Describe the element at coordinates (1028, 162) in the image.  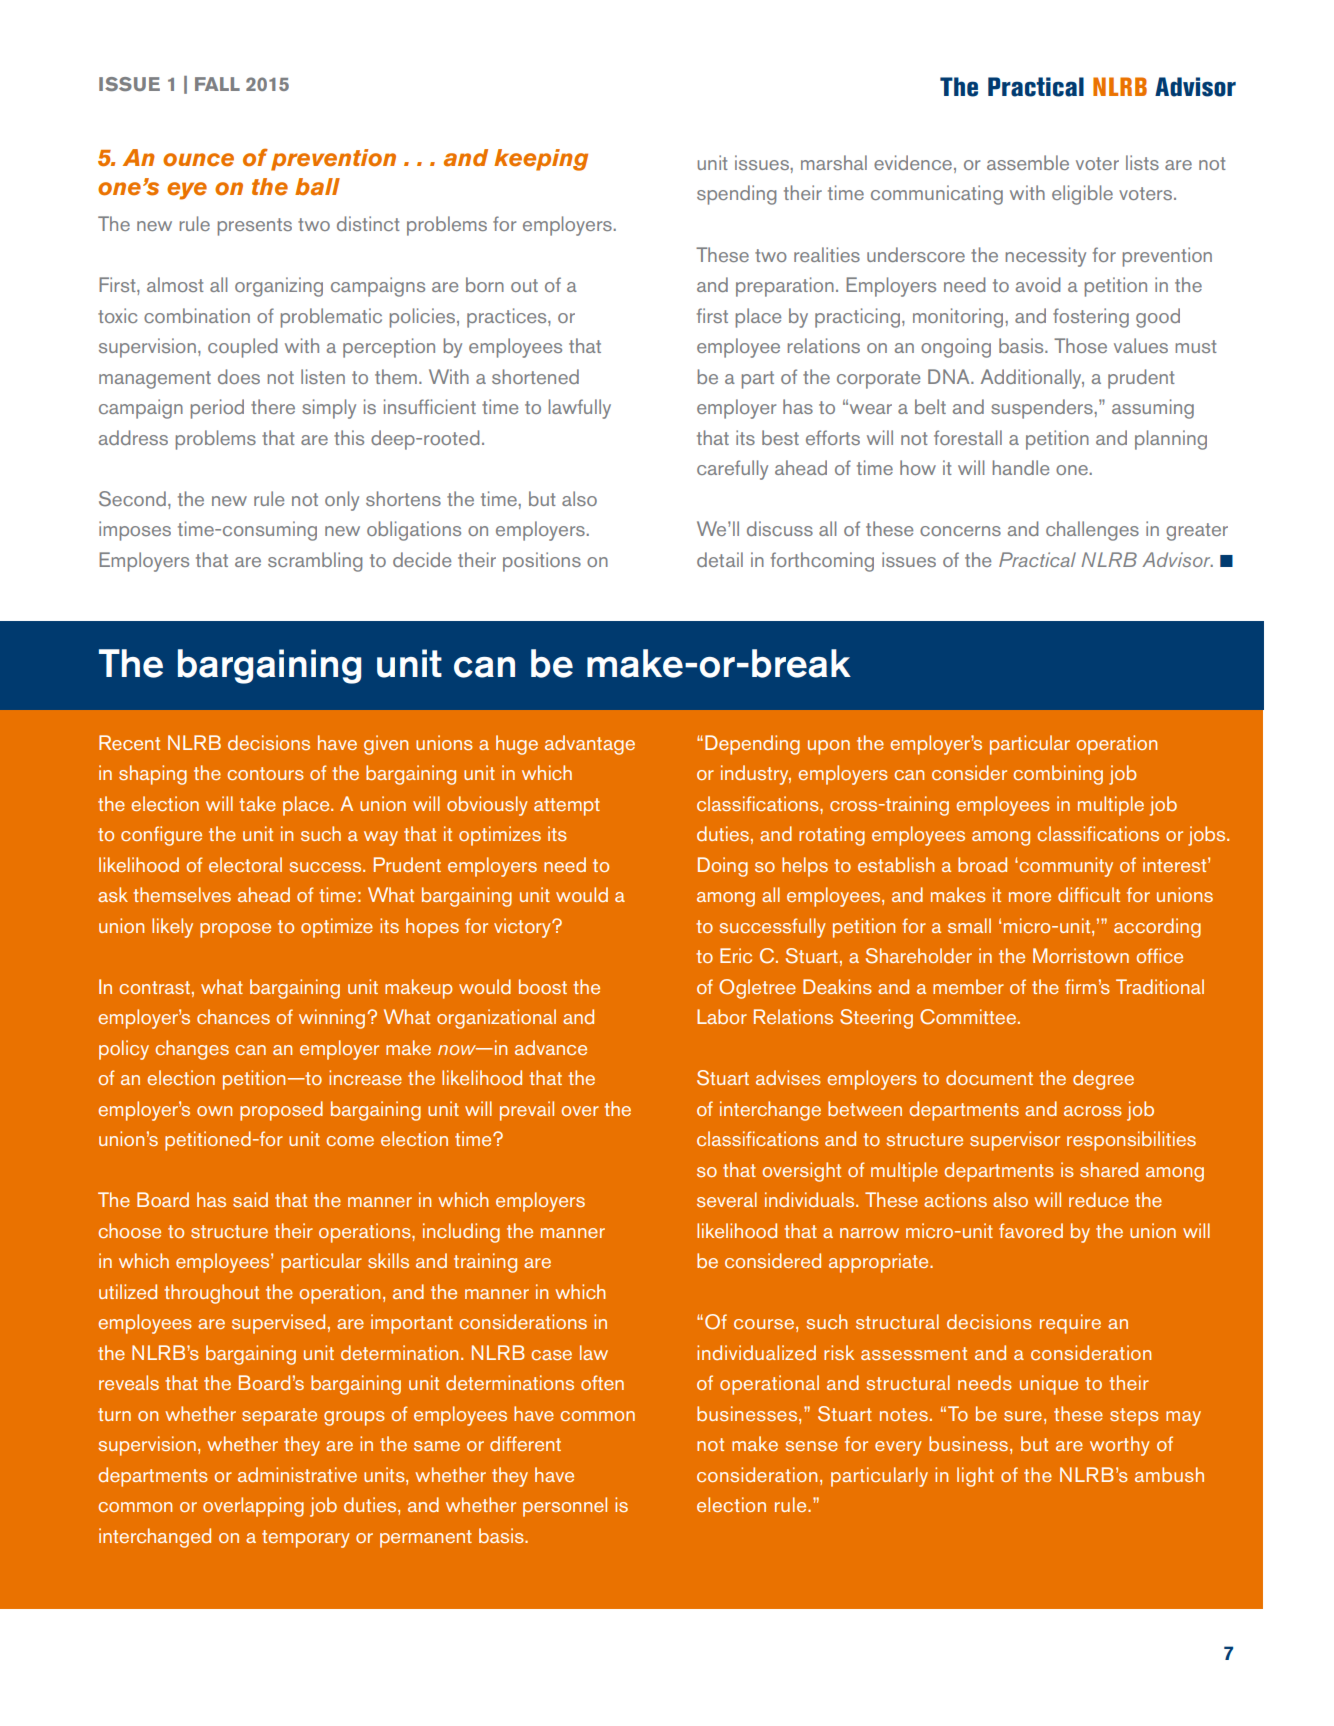
I see `assemble` at that location.
